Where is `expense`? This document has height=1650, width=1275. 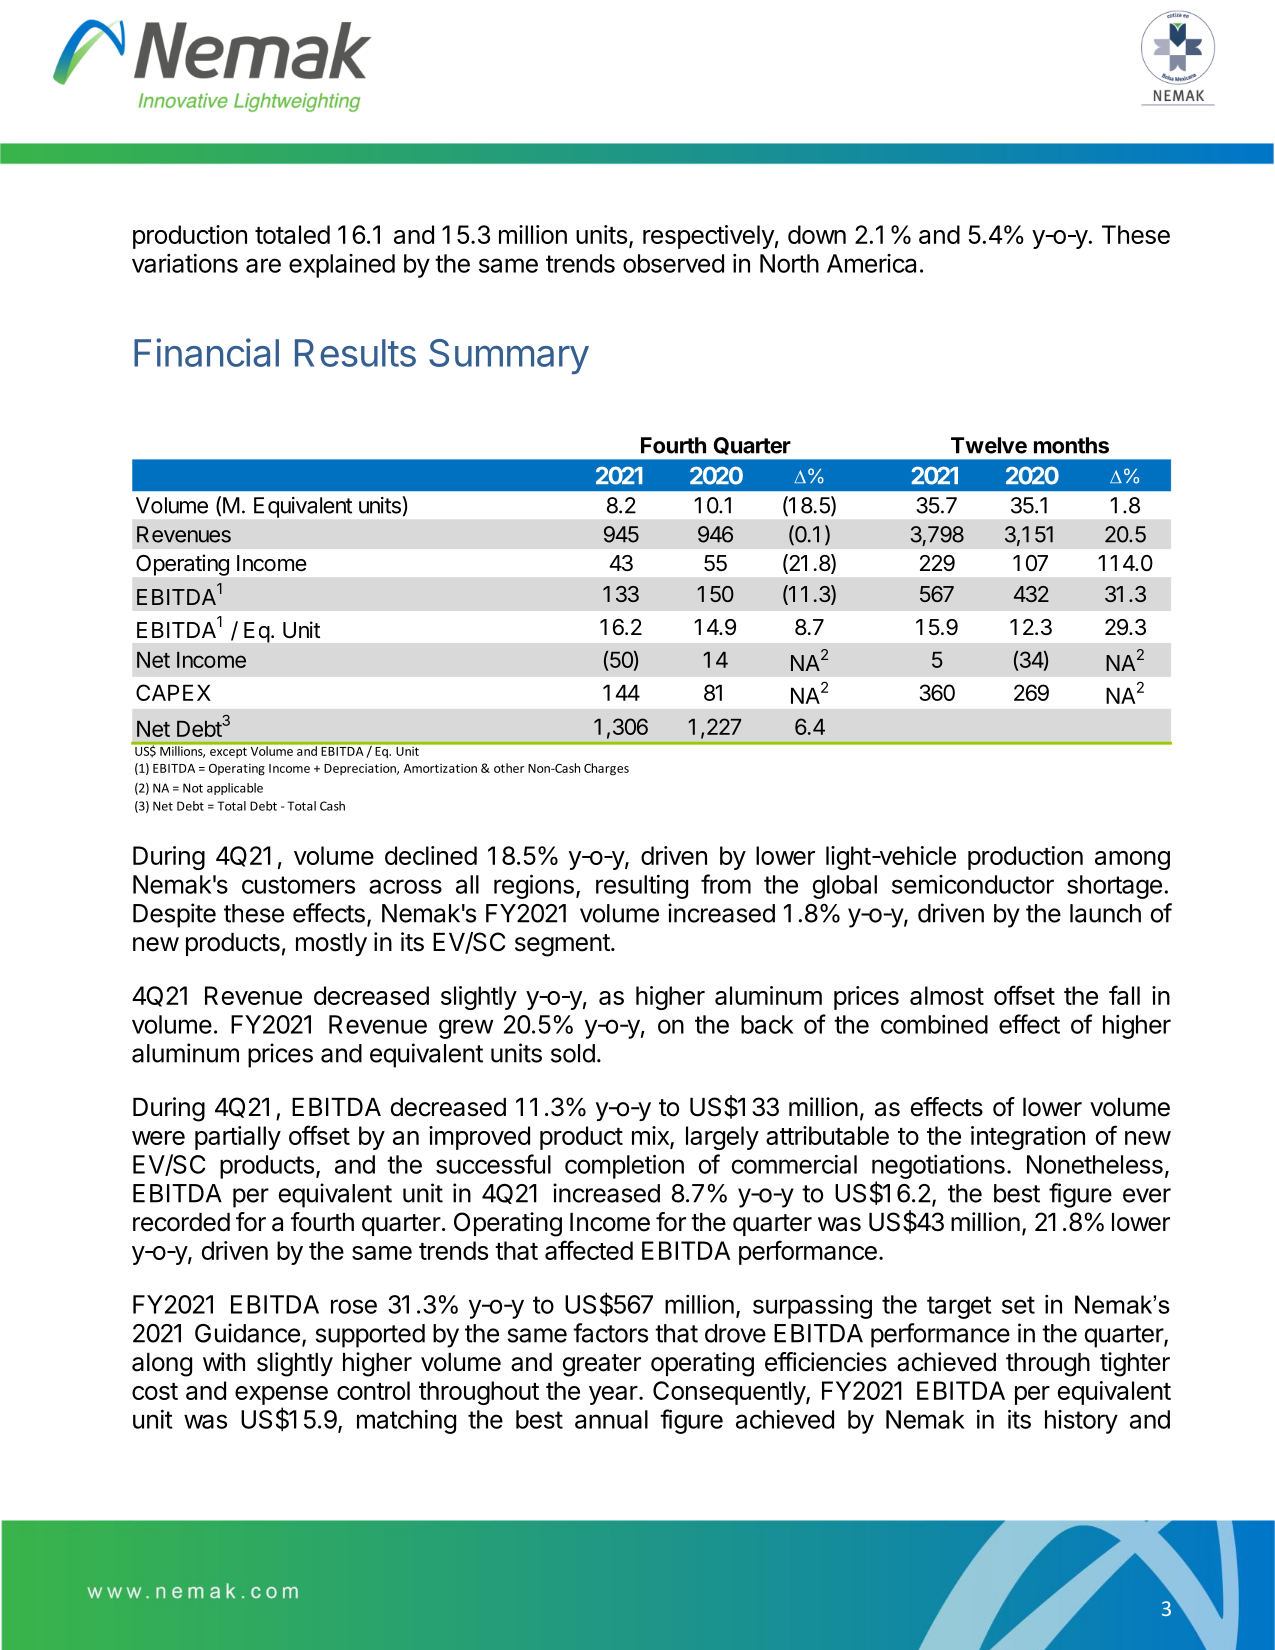
expense is located at coordinates (281, 1395).
